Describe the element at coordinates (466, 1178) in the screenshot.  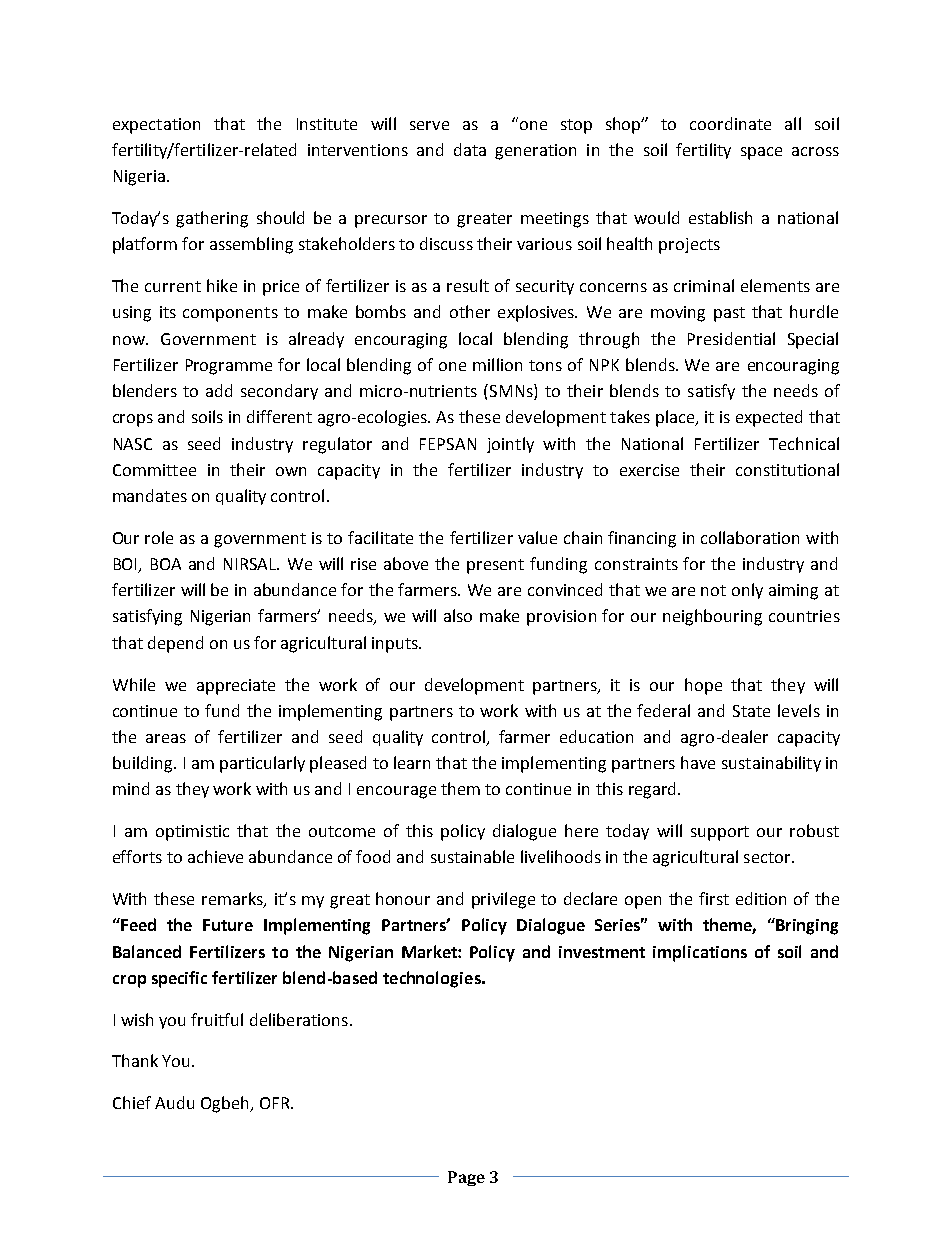
I see `Page` at that location.
